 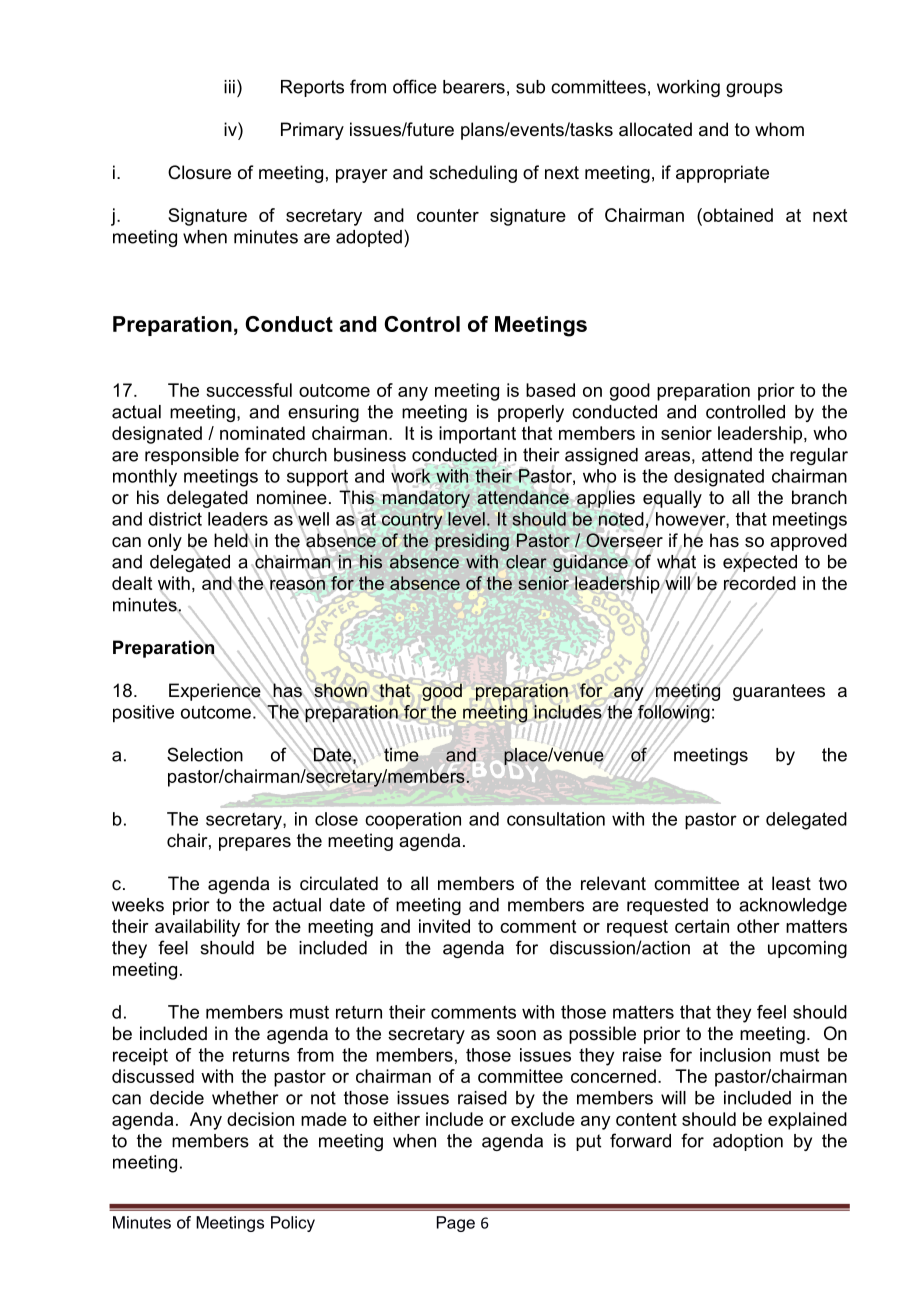 I want to click on Policy, so click(x=293, y=1224).
